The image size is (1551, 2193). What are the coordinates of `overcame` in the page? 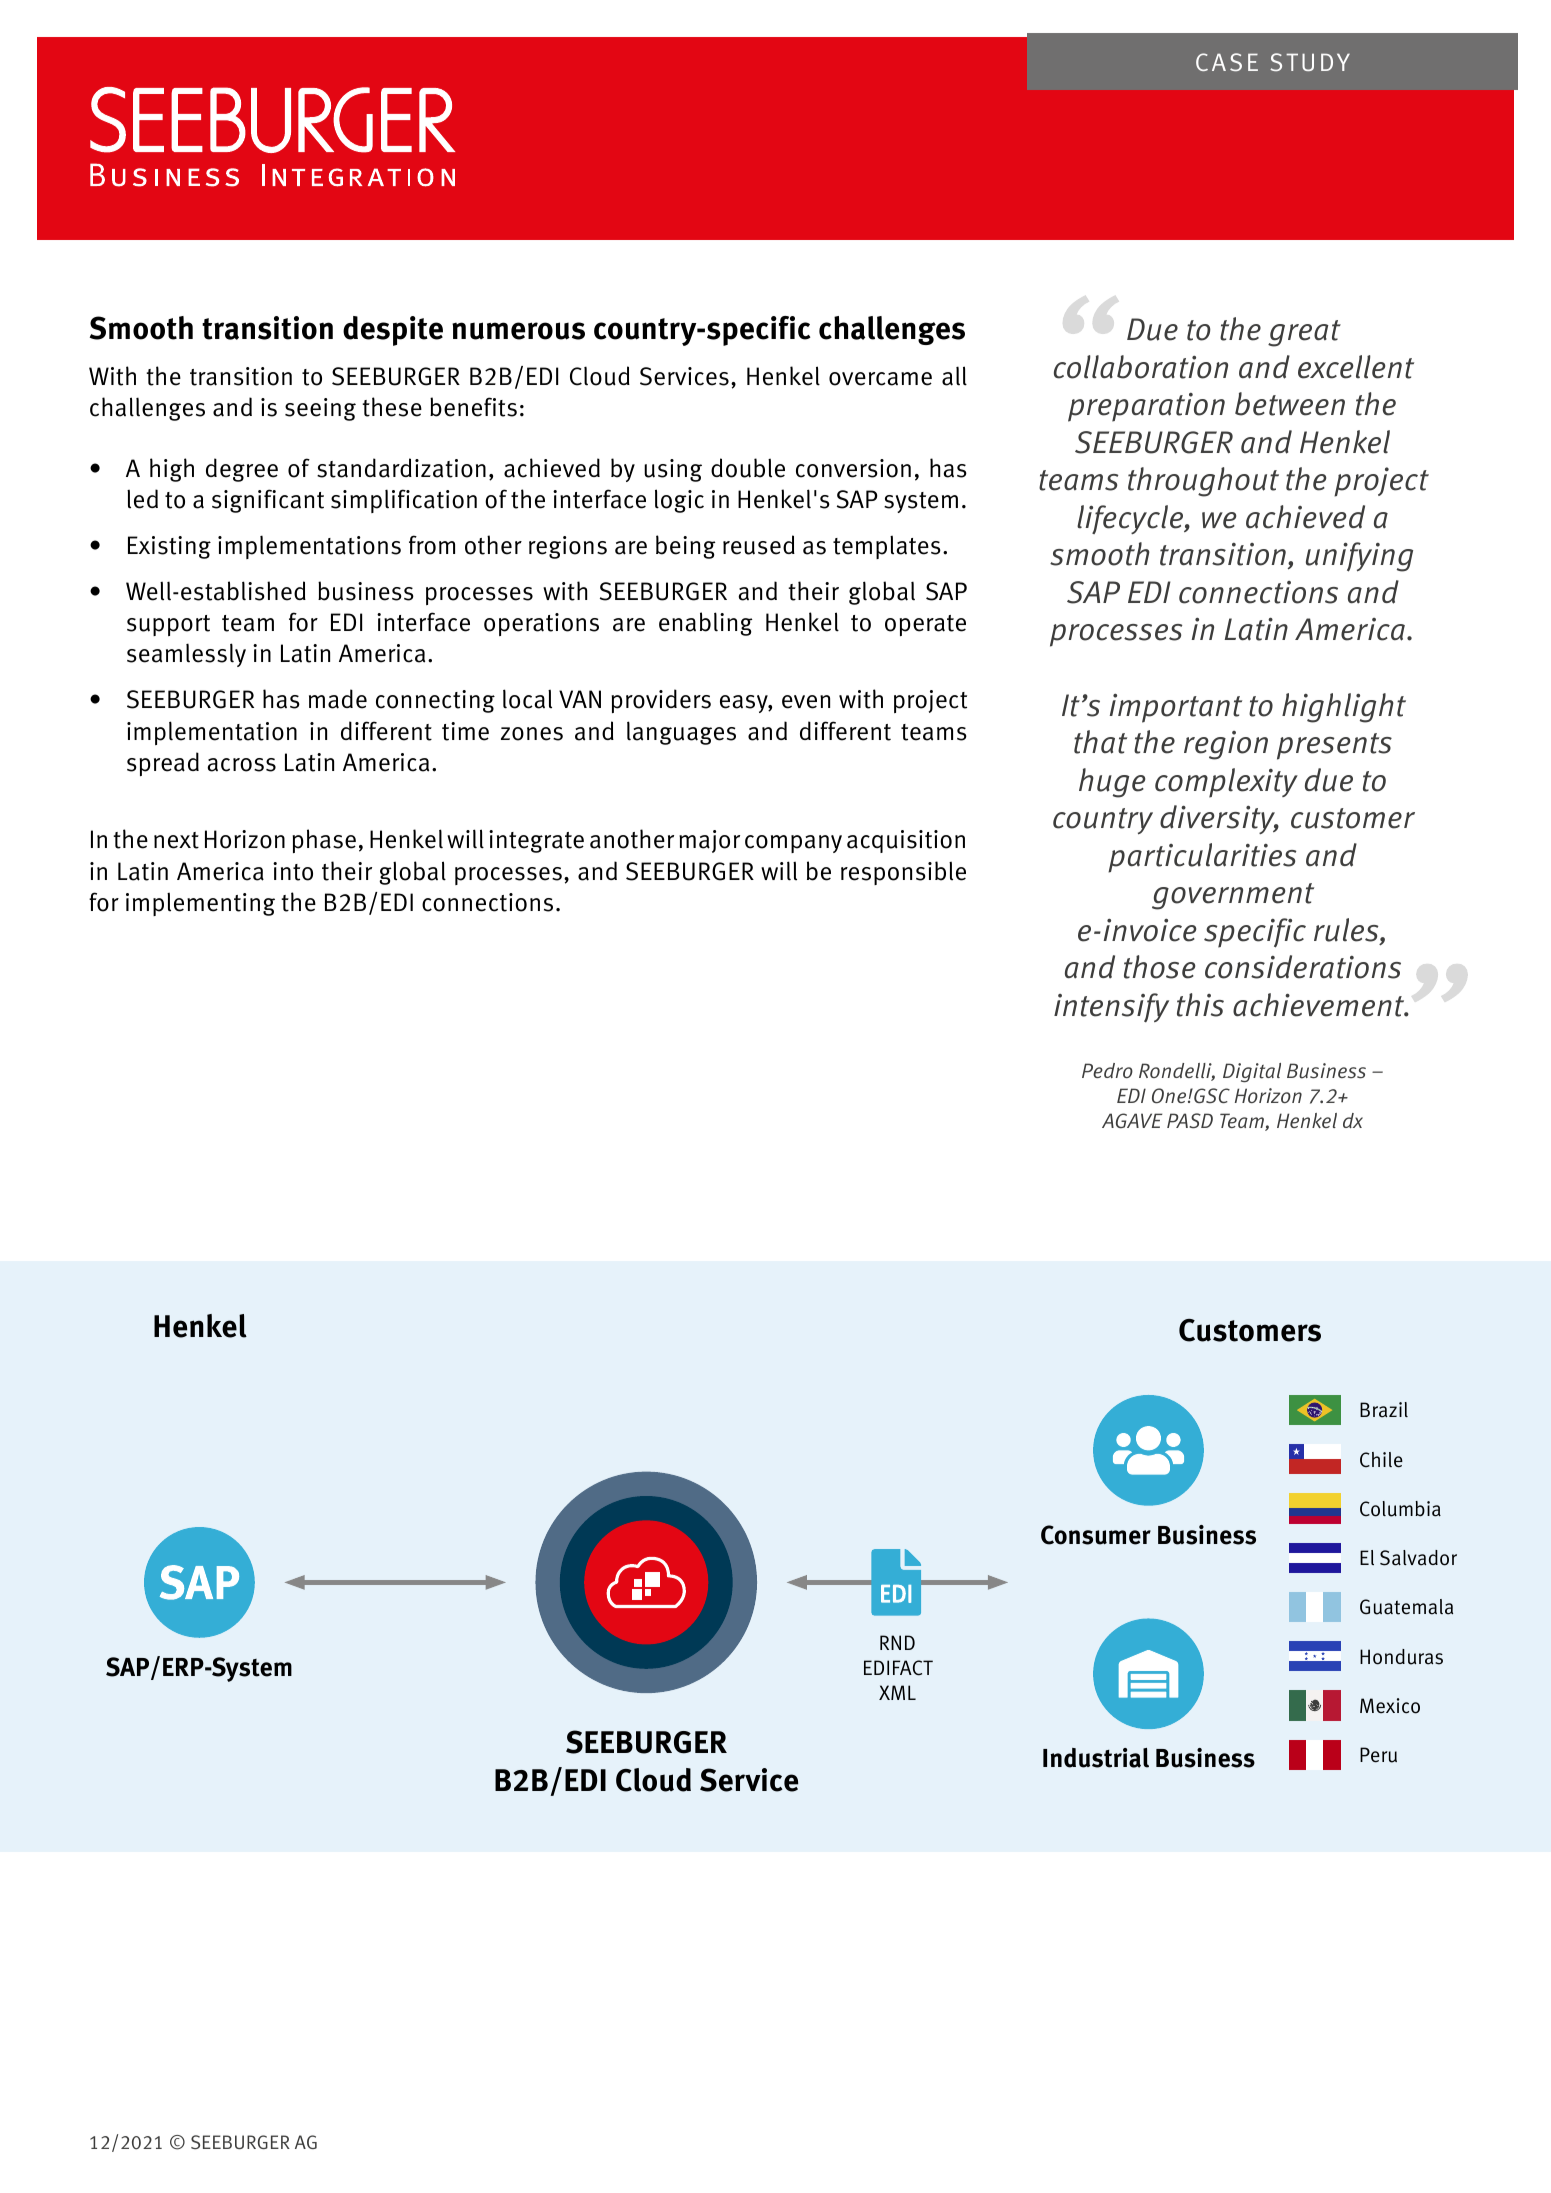 It's located at (880, 379).
